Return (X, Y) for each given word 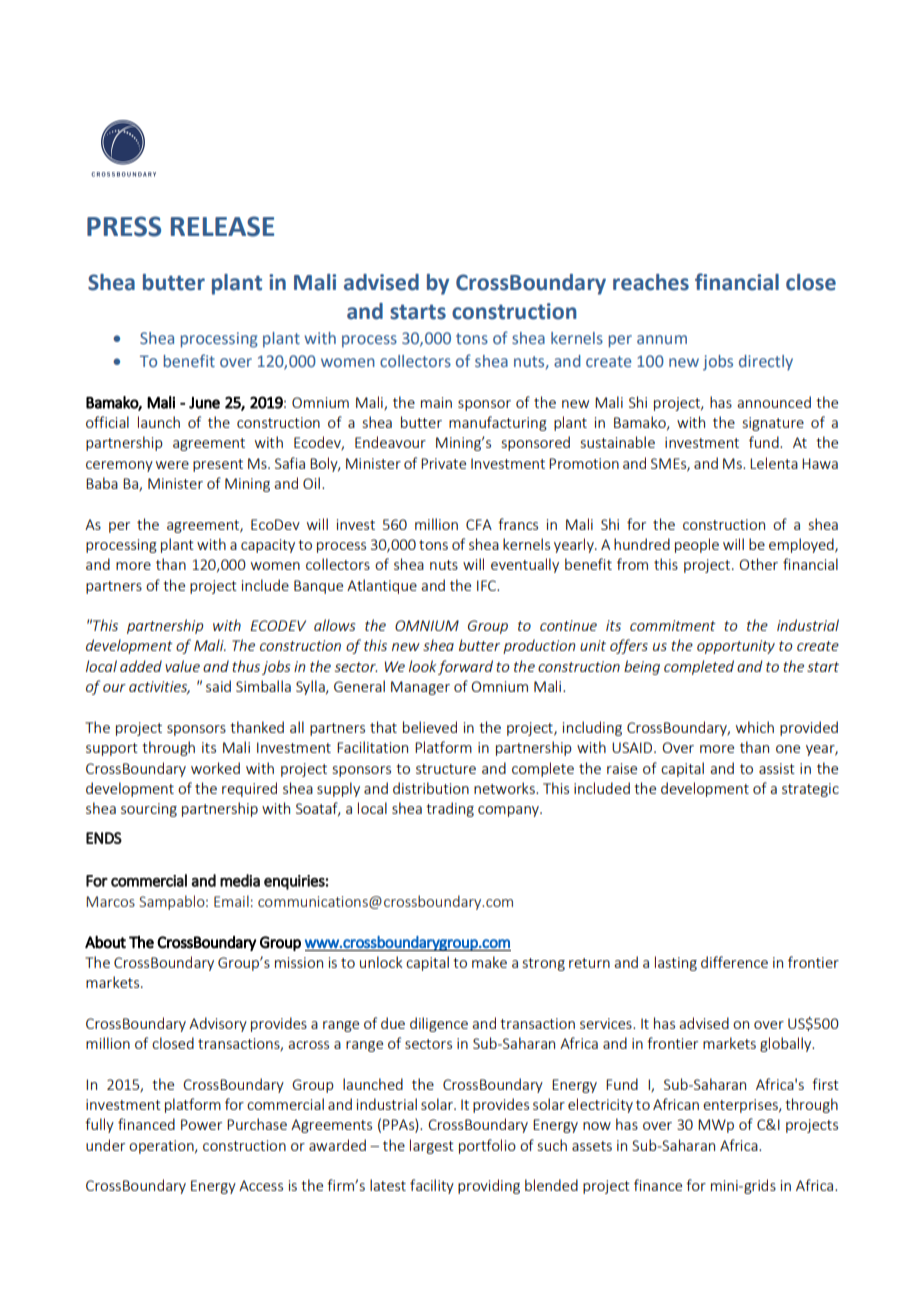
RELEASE (222, 226)
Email (231, 901)
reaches (651, 282)
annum (662, 339)
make (489, 962)
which (755, 727)
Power (201, 1124)
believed (430, 727)
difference (734, 962)
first (825, 1084)
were (172, 465)
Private (443, 463)
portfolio (487, 1146)
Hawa (820, 463)
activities (159, 687)
